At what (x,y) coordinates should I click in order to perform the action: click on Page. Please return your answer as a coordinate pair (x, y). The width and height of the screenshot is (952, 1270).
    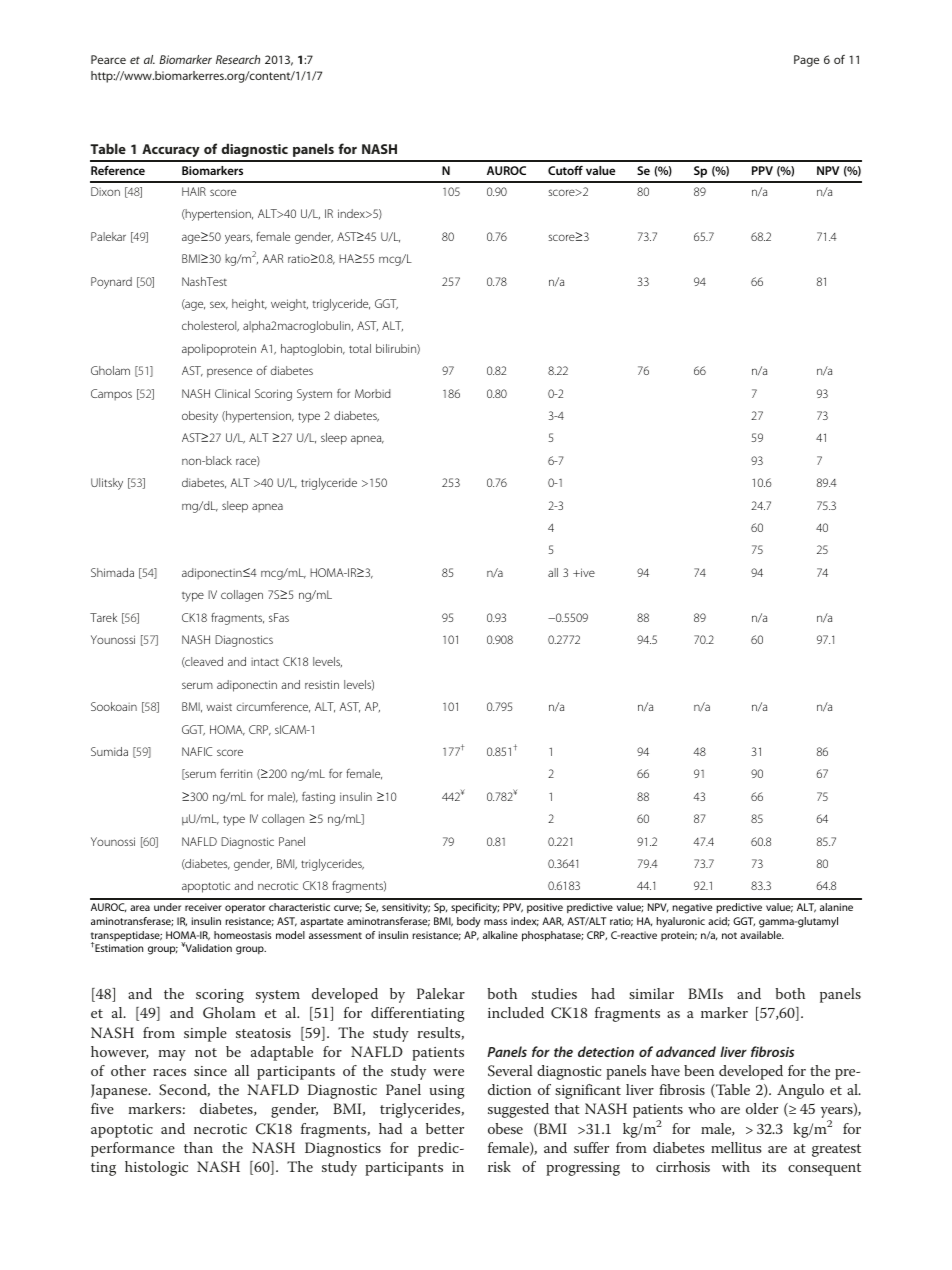
    Looking at the image, I should click on (806, 61).
